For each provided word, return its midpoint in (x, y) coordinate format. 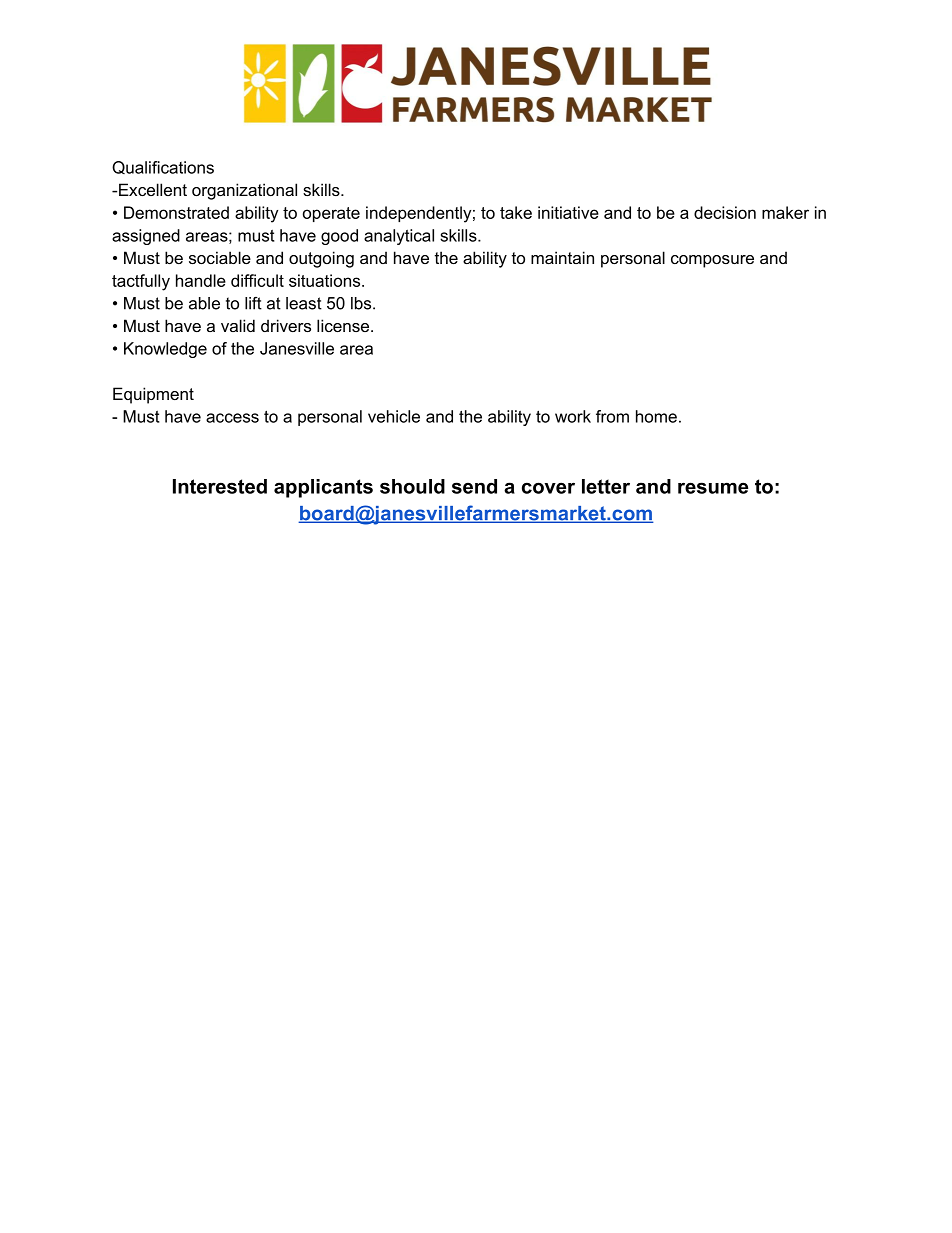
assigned (146, 237)
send (474, 486)
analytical (399, 237)
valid (238, 325)
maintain (562, 257)
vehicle (394, 416)
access (232, 418)
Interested (220, 486)
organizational (244, 191)
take (516, 212)
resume (713, 488)
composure (712, 261)
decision (725, 212)
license (344, 325)
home (656, 416)
